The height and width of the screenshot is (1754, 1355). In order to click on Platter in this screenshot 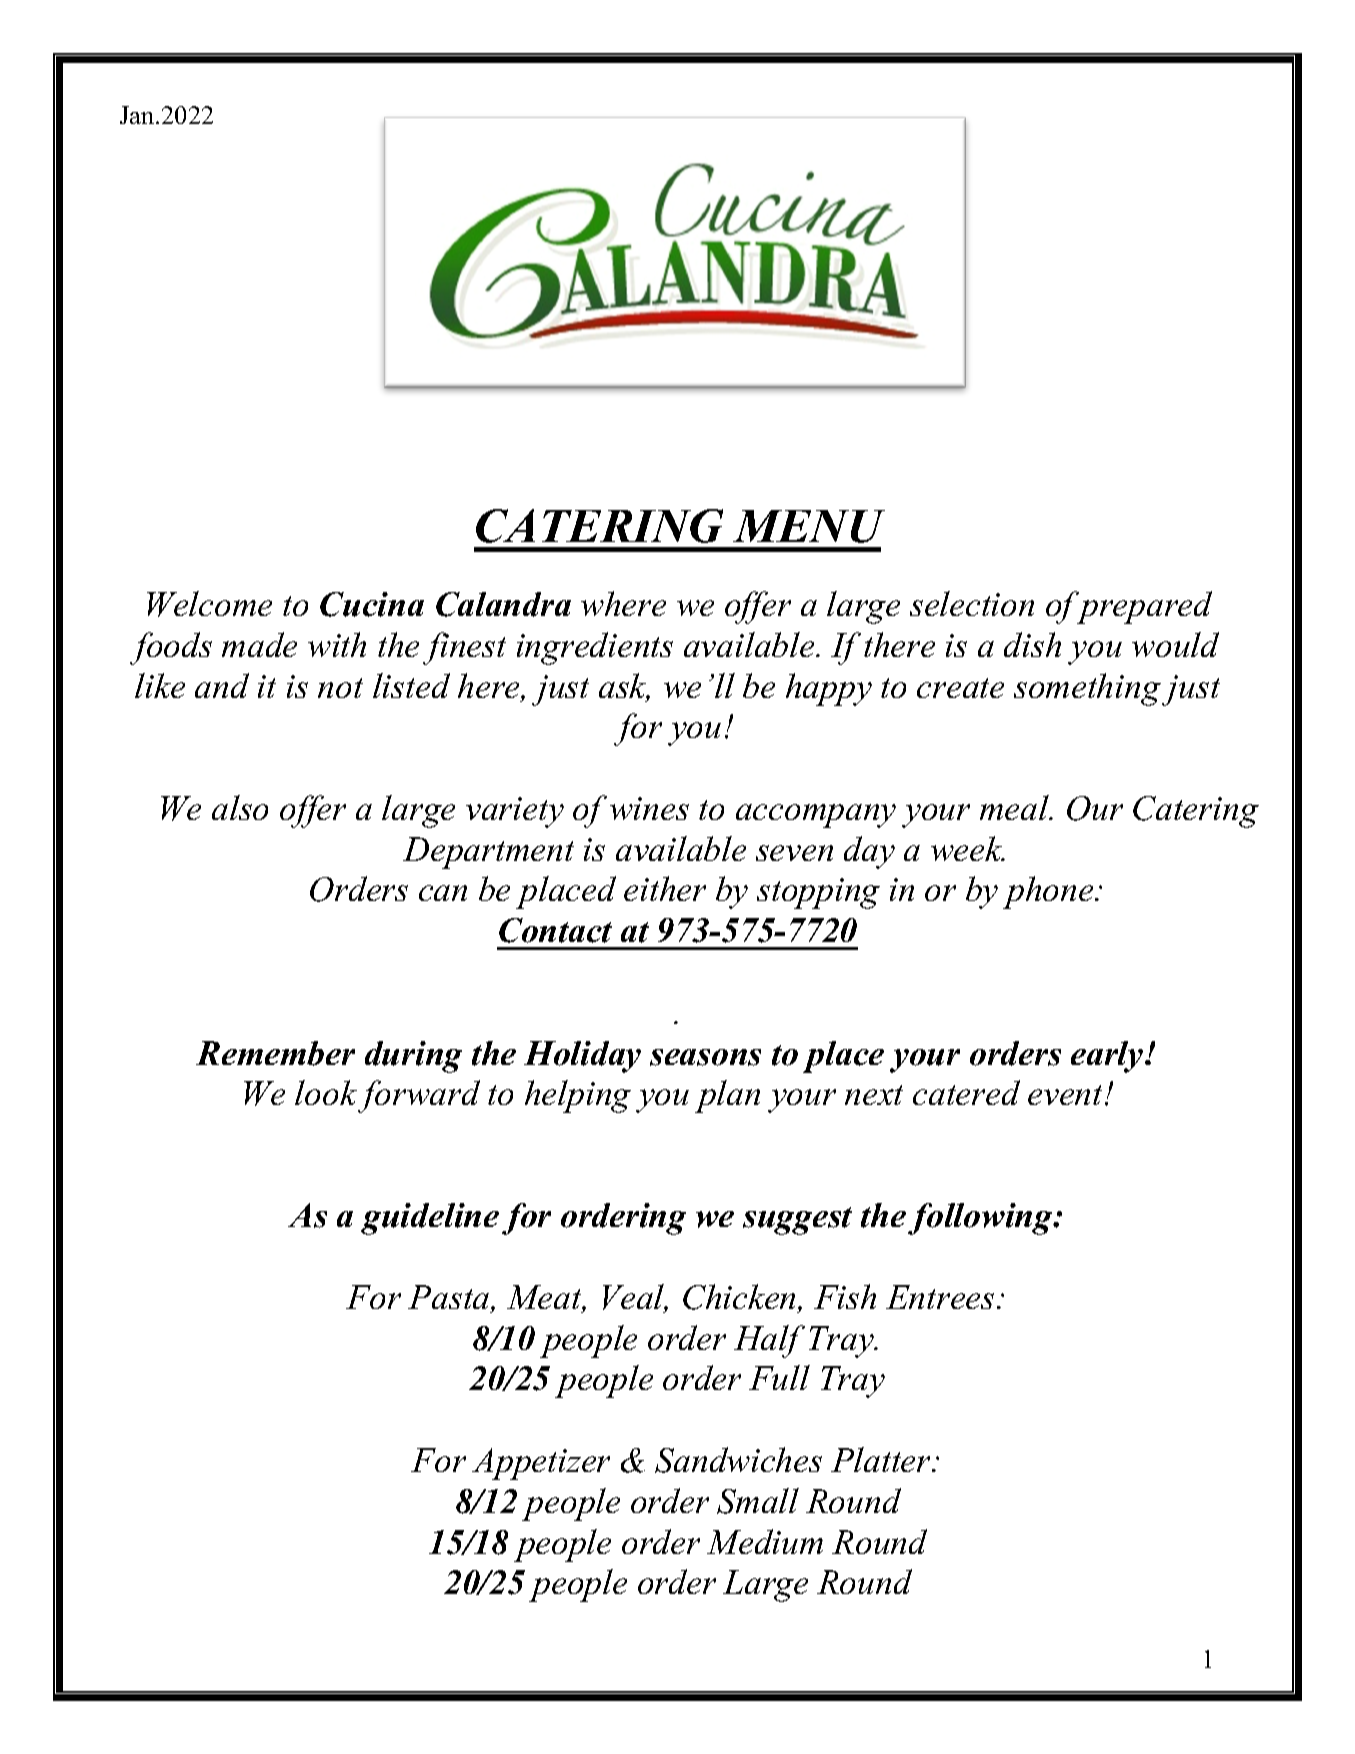, I will do `click(882, 1459)`.
